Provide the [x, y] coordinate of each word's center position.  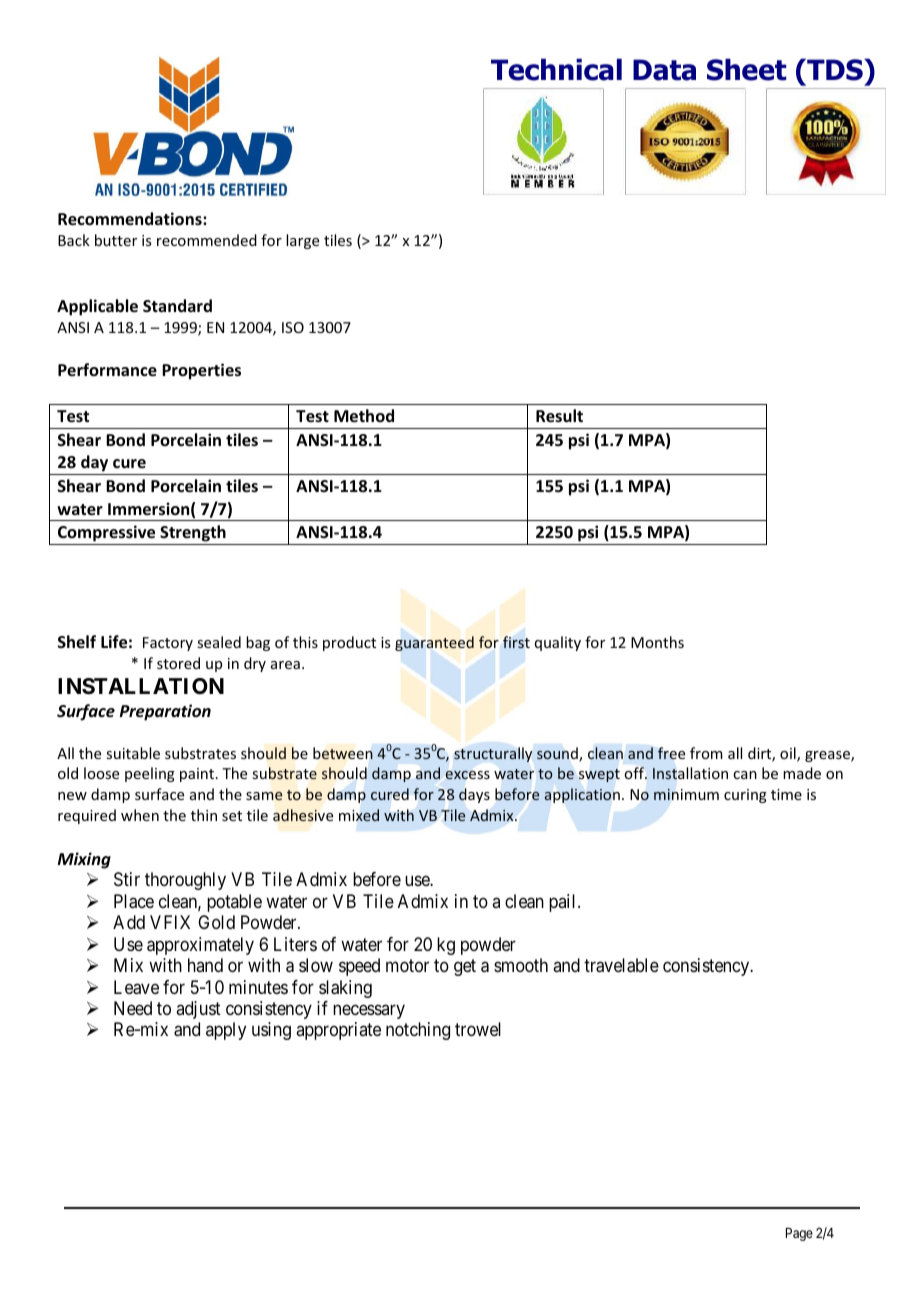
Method [364, 416]
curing [745, 796]
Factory [168, 644]
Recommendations [131, 219]
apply [226, 1031]
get [465, 967]
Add [129, 922]
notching [418, 1031]
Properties [201, 371]
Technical [556, 69]
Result [559, 416]
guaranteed [434, 643]
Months [657, 642]
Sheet [747, 69]
